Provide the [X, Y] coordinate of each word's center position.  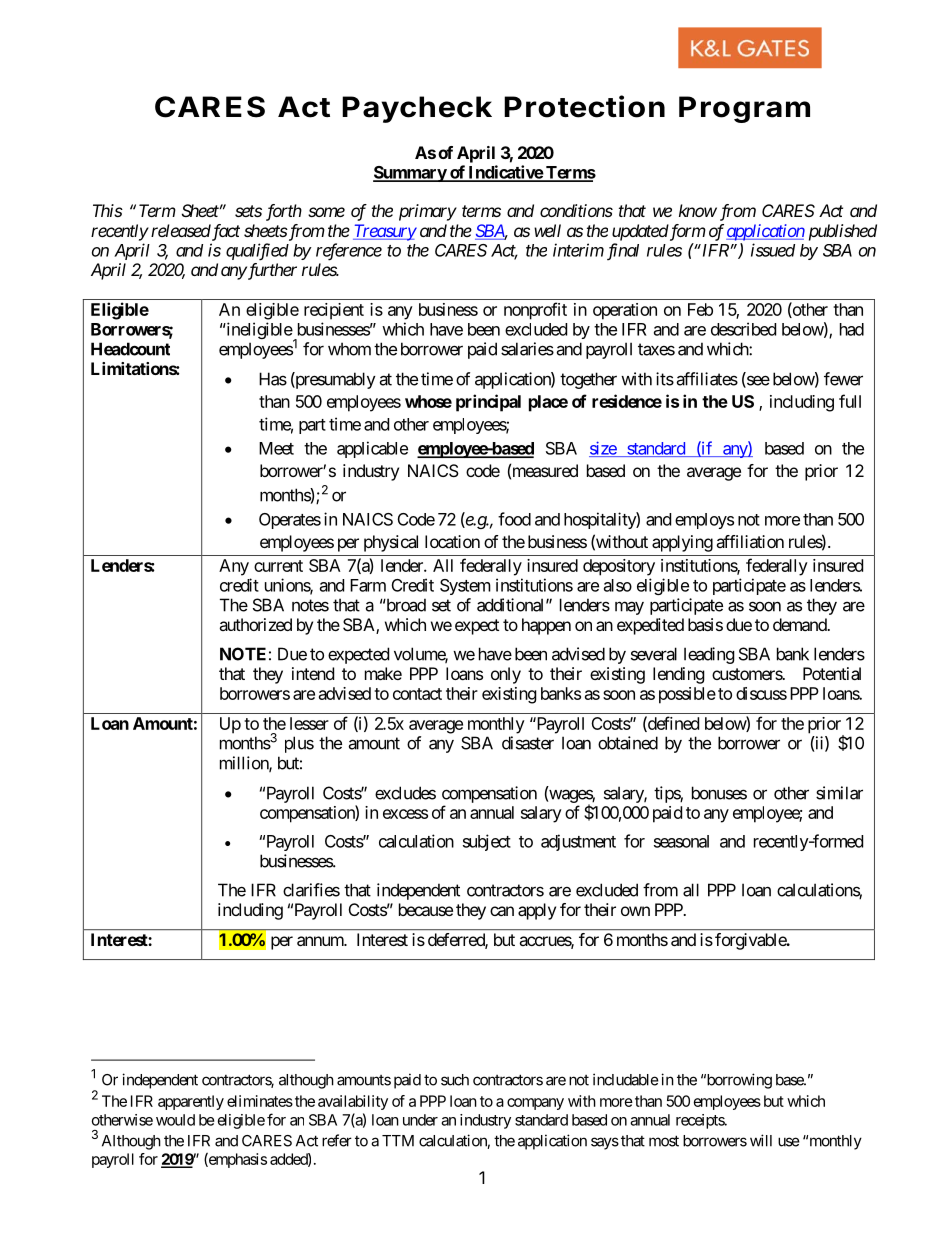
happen [546, 626]
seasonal [681, 841]
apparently [191, 1102]
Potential [832, 673]
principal [488, 403]
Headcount [130, 349]
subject [487, 842]
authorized [255, 624]
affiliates [707, 379]
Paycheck [417, 109]
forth [284, 212]
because [426, 909]
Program [744, 109]
